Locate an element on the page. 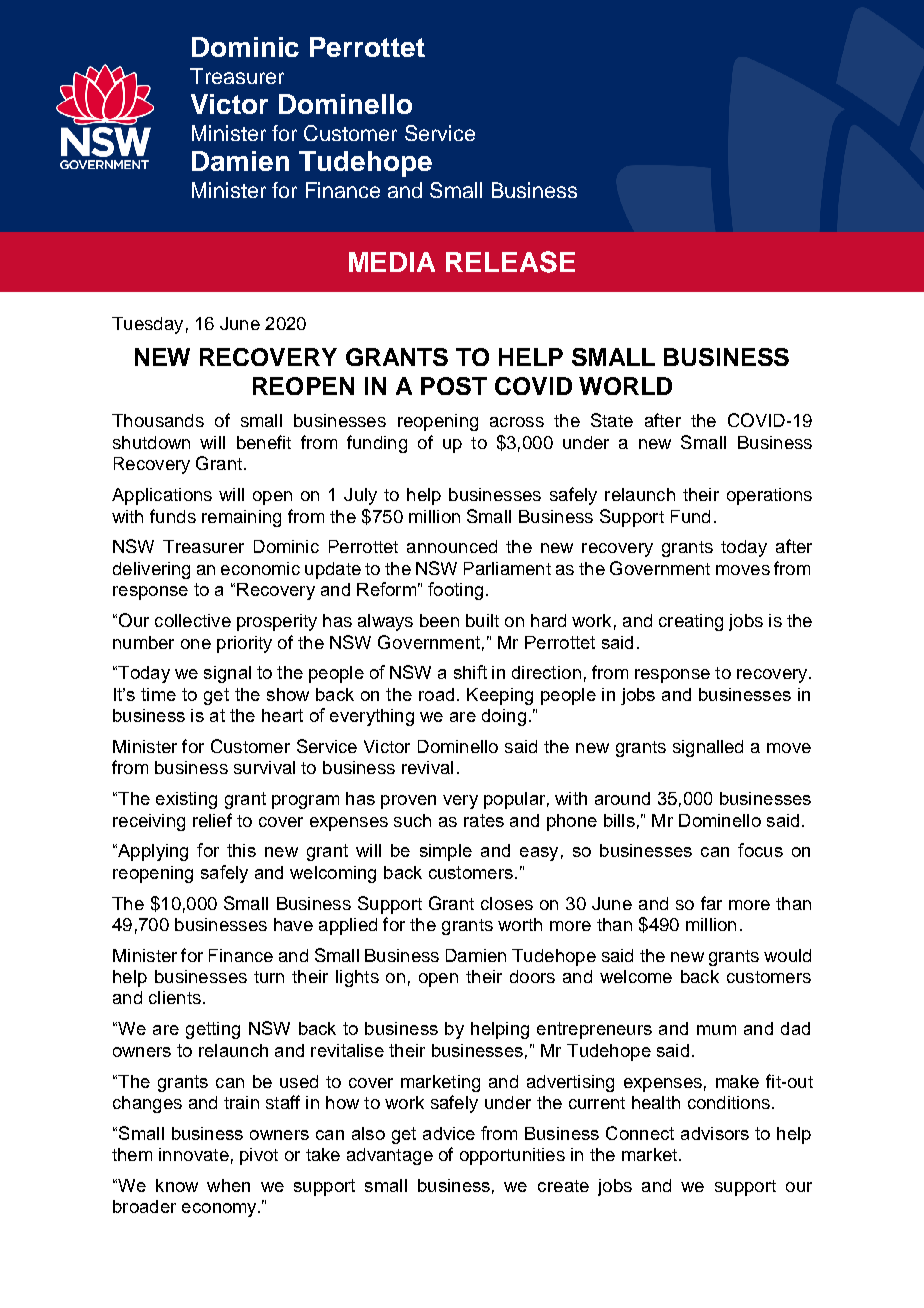 The image size is (924, 1308). when is located at coordinates (228, 1185).
